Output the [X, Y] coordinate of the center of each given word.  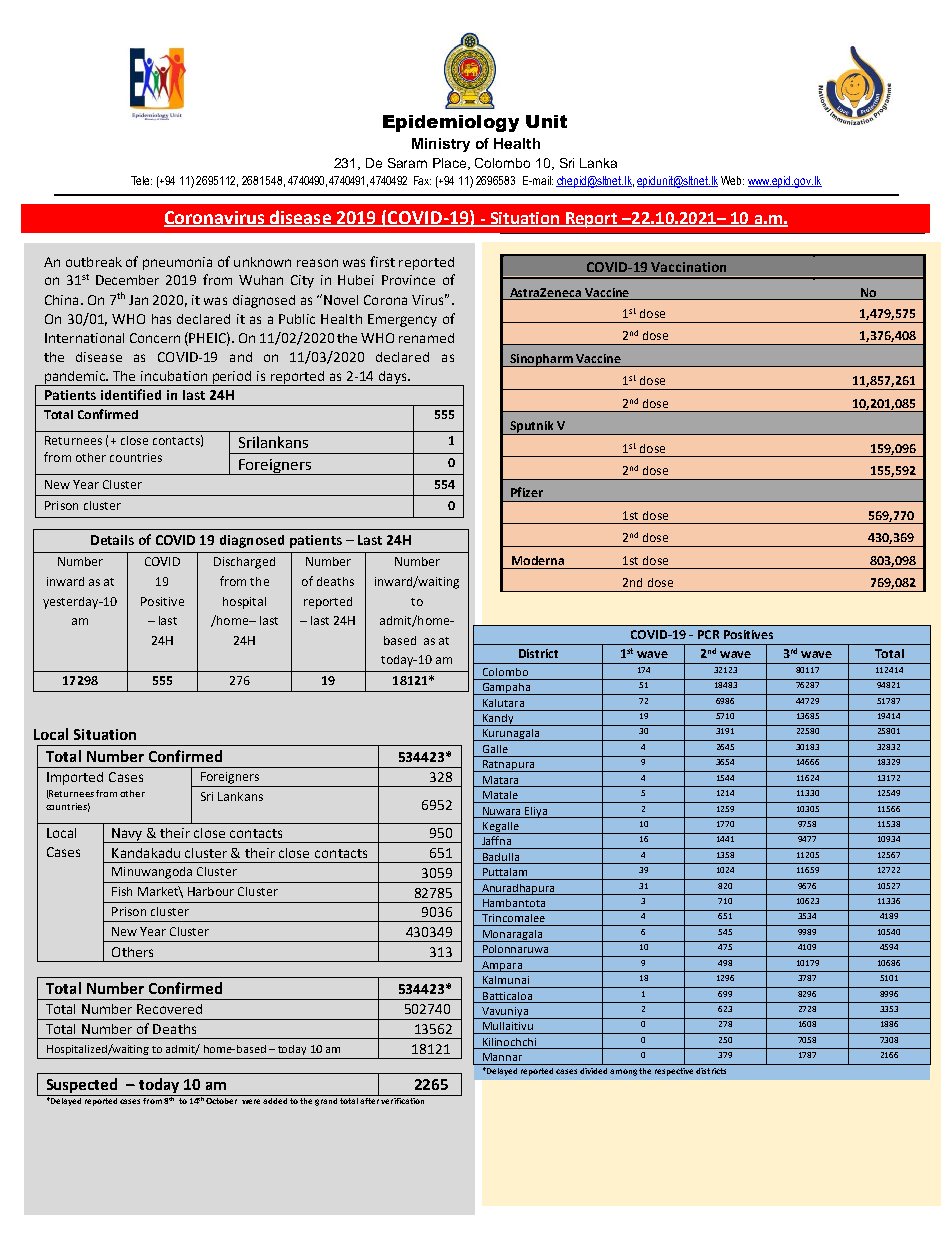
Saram [407, 163]
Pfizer [527, 492]
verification [402, 1101]
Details [112, 540]
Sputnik [532, 428]
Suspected [82, 1085]
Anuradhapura [518, 889]
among [623, 1072]
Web [732, 180]
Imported [75, 778]
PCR [708, 634]
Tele [141, 180]
